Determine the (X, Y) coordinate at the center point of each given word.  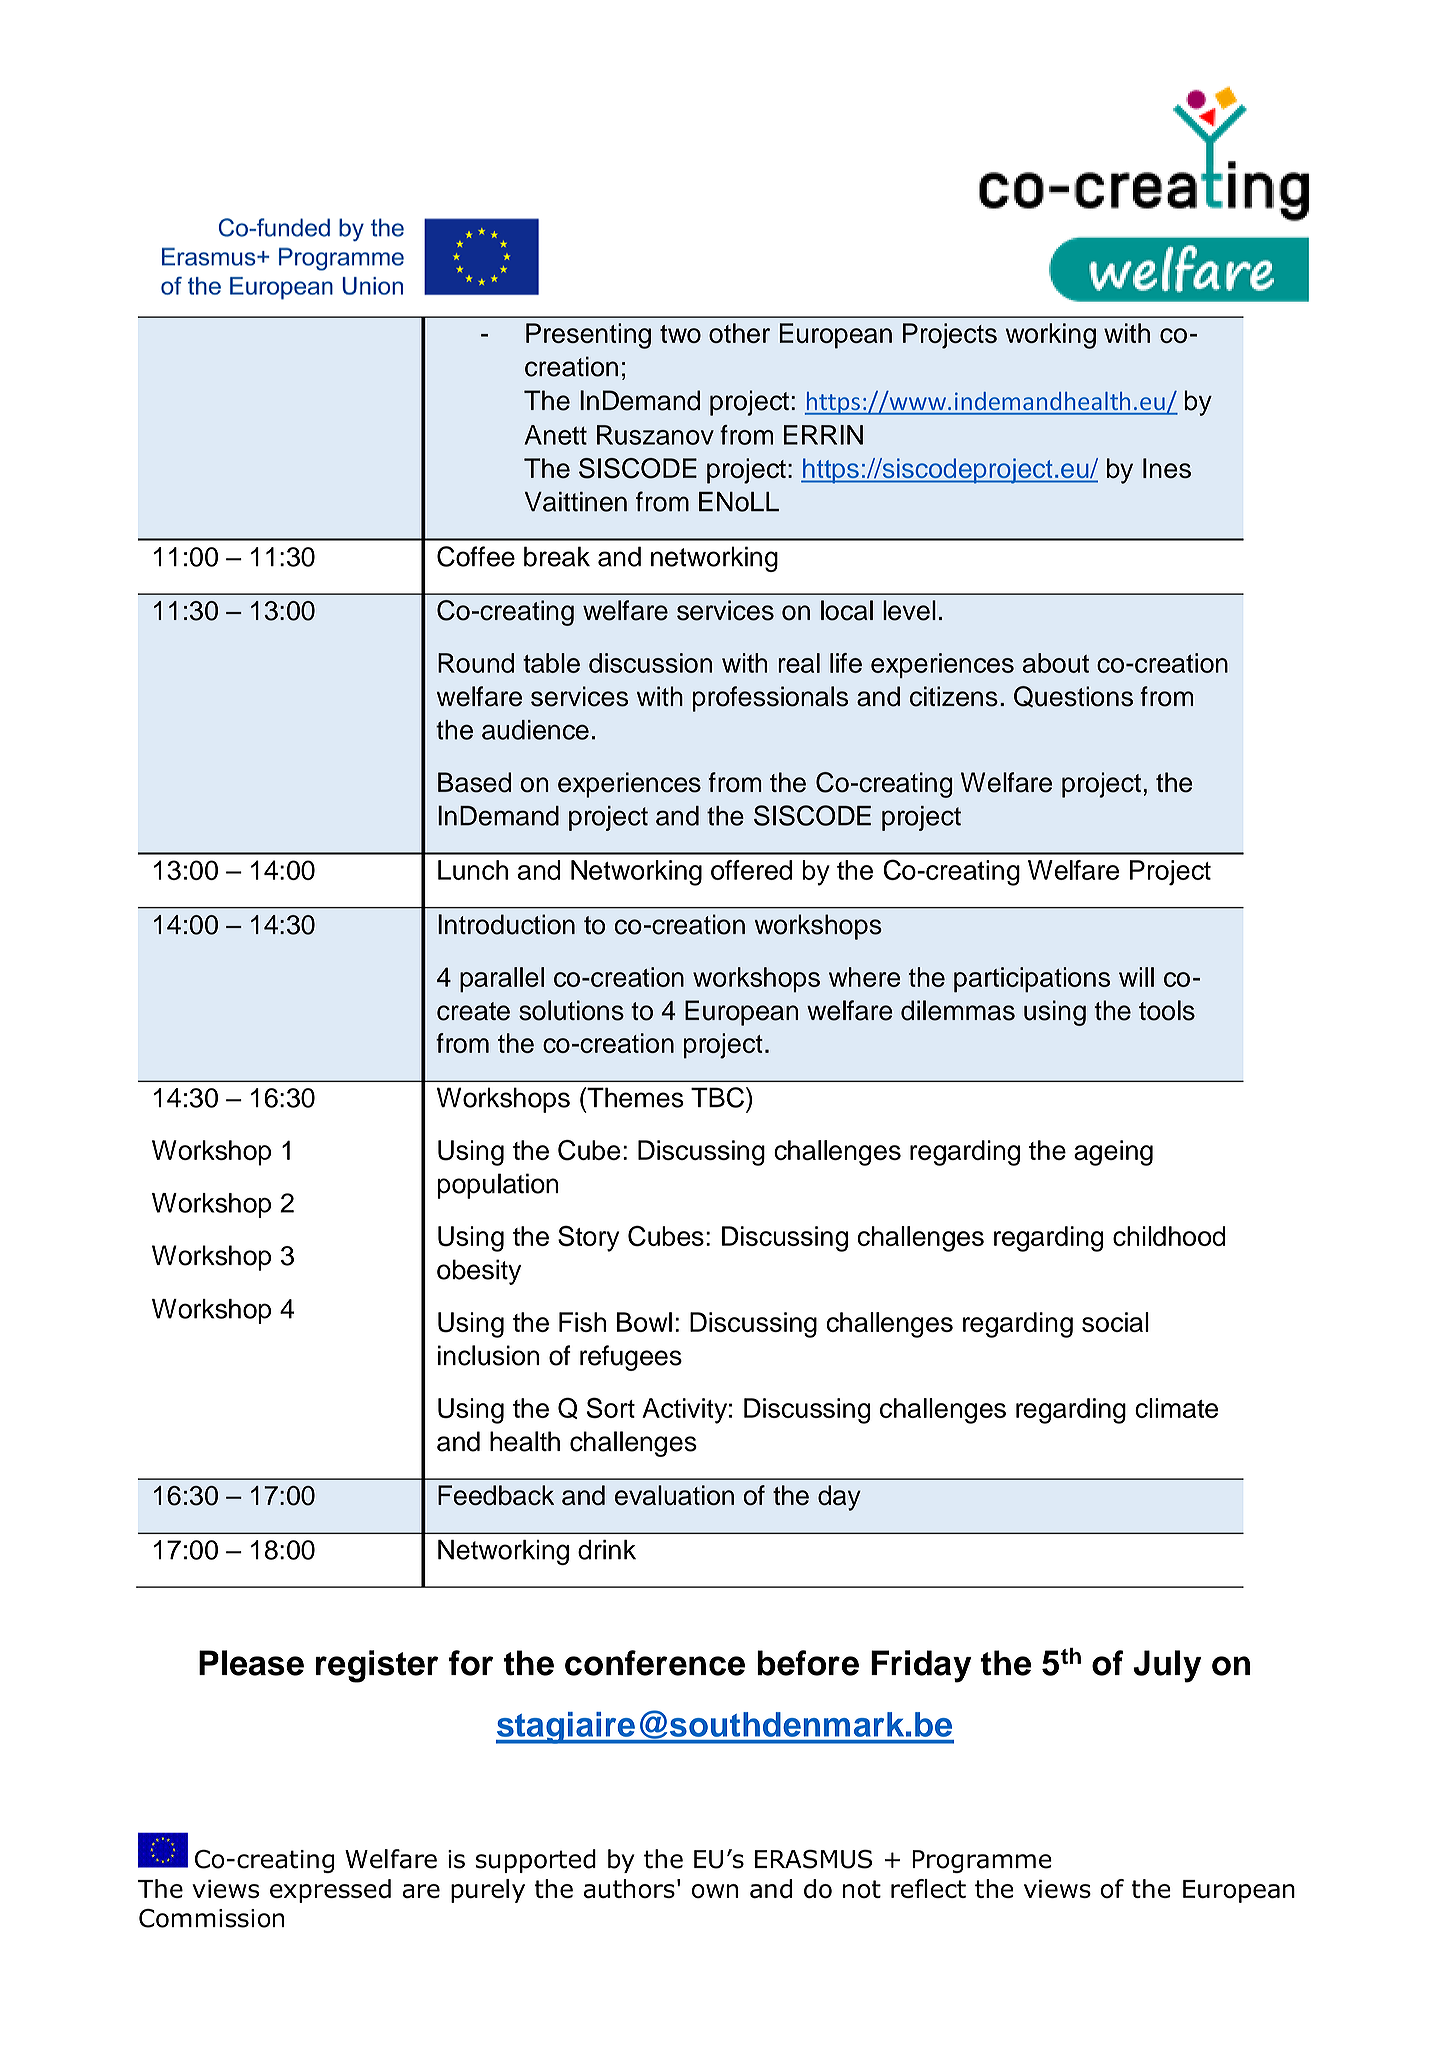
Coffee (476, 556)
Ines (1167, 468)
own (715, 1891)
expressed (330, 1891)
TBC (717, 1097)
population (498, 1186)
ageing (1113, 1153)
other (739, 333)
